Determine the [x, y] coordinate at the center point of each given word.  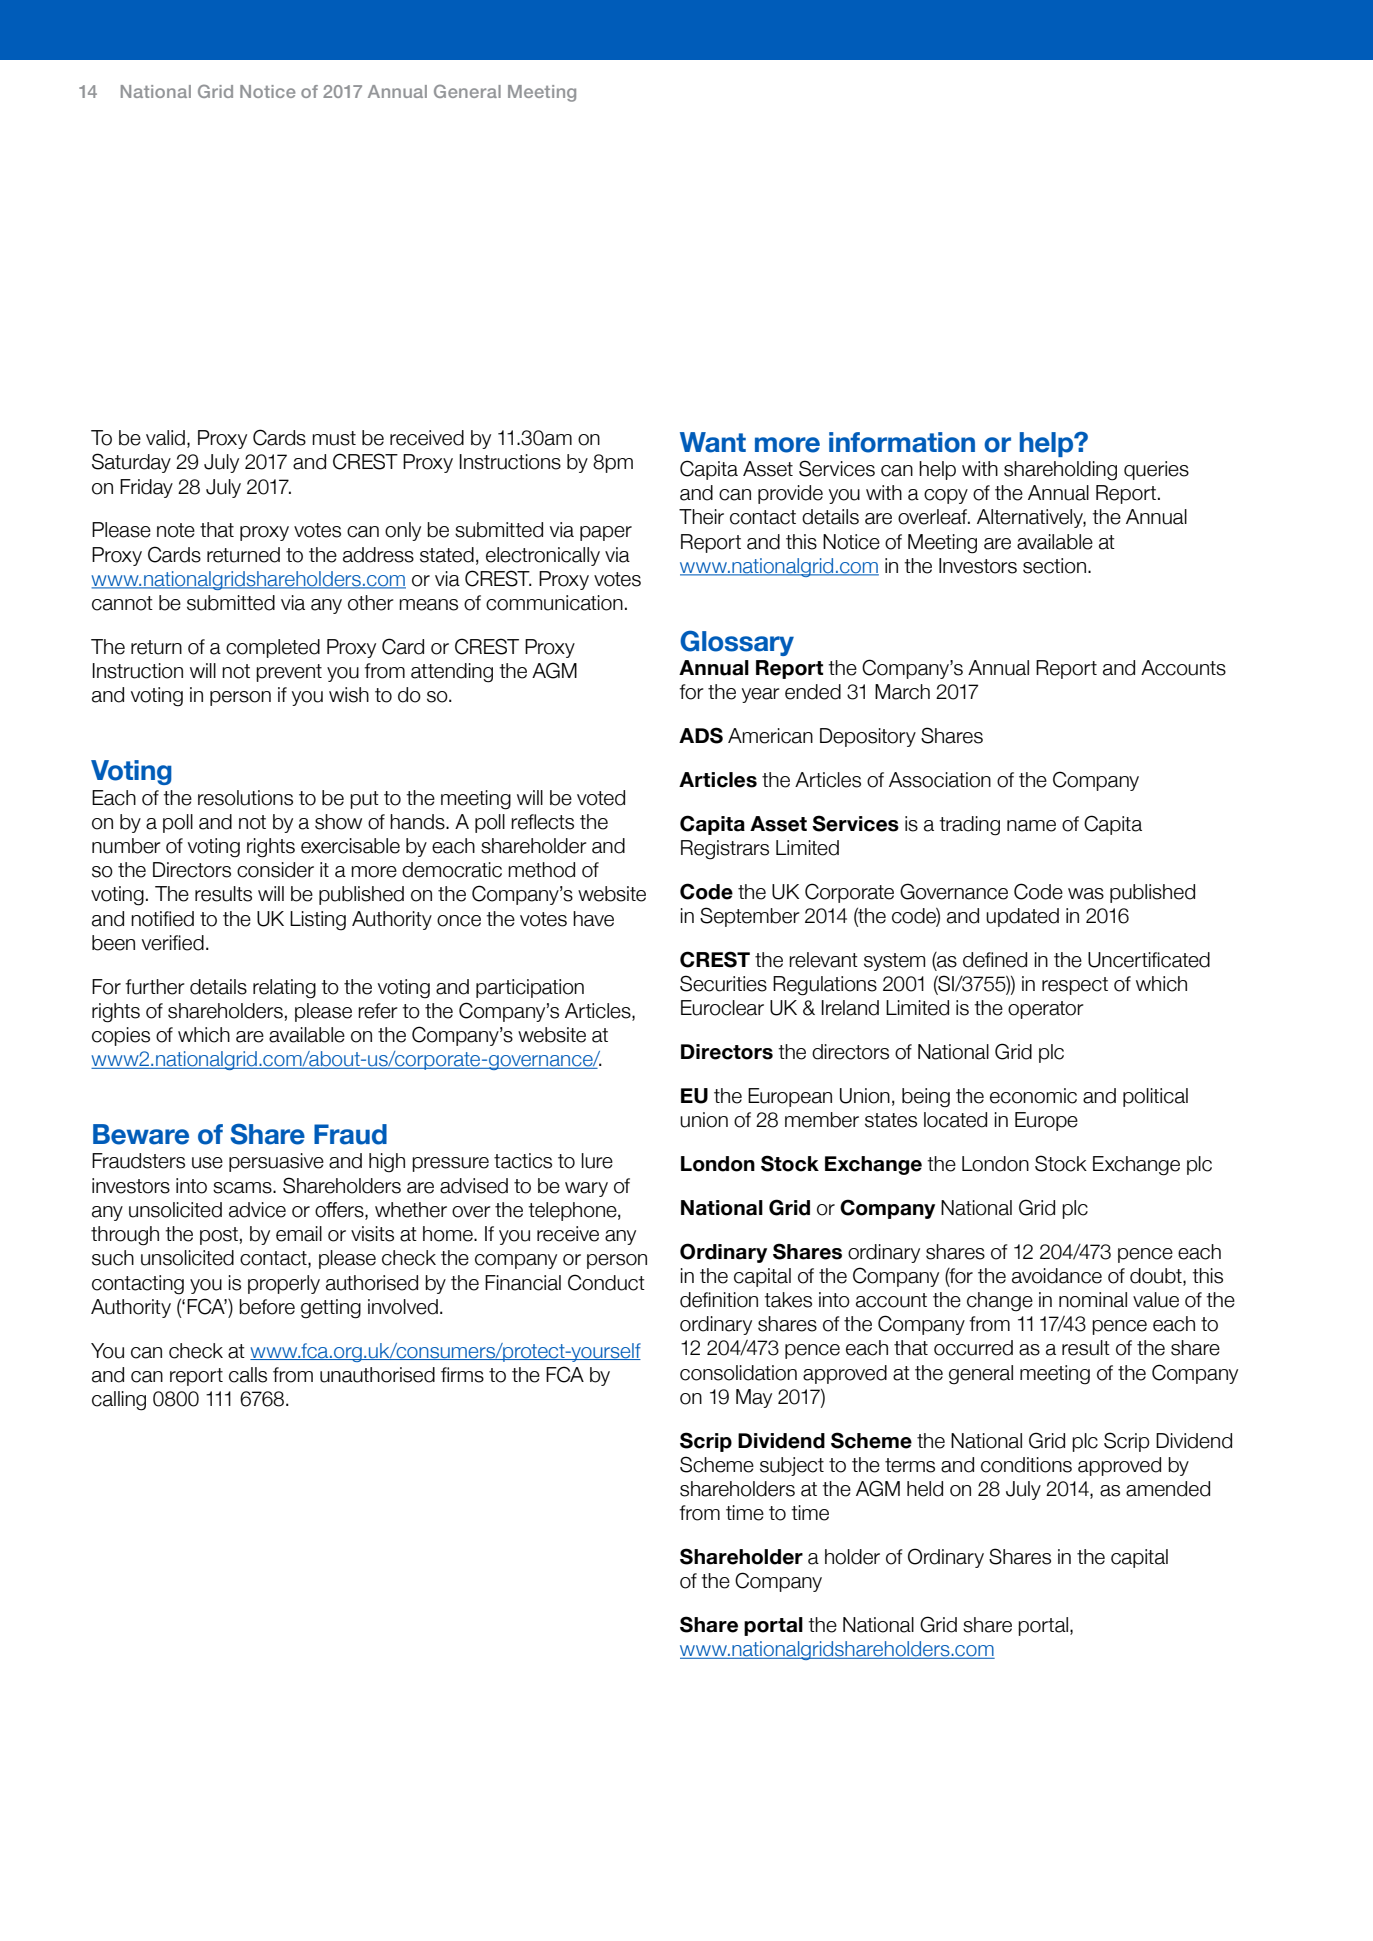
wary [586, 1189]
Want [713, 442]
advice [257, 1210]
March [902, 692]
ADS [701, 735]
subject [792, 1466]
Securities [723, 983]
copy [946, 496]
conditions [1026, 1465]
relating [284, 989]
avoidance [1057, 1276]
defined [995, 960]
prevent [289, 673]
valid [165, 438]
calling [119, 1401]
